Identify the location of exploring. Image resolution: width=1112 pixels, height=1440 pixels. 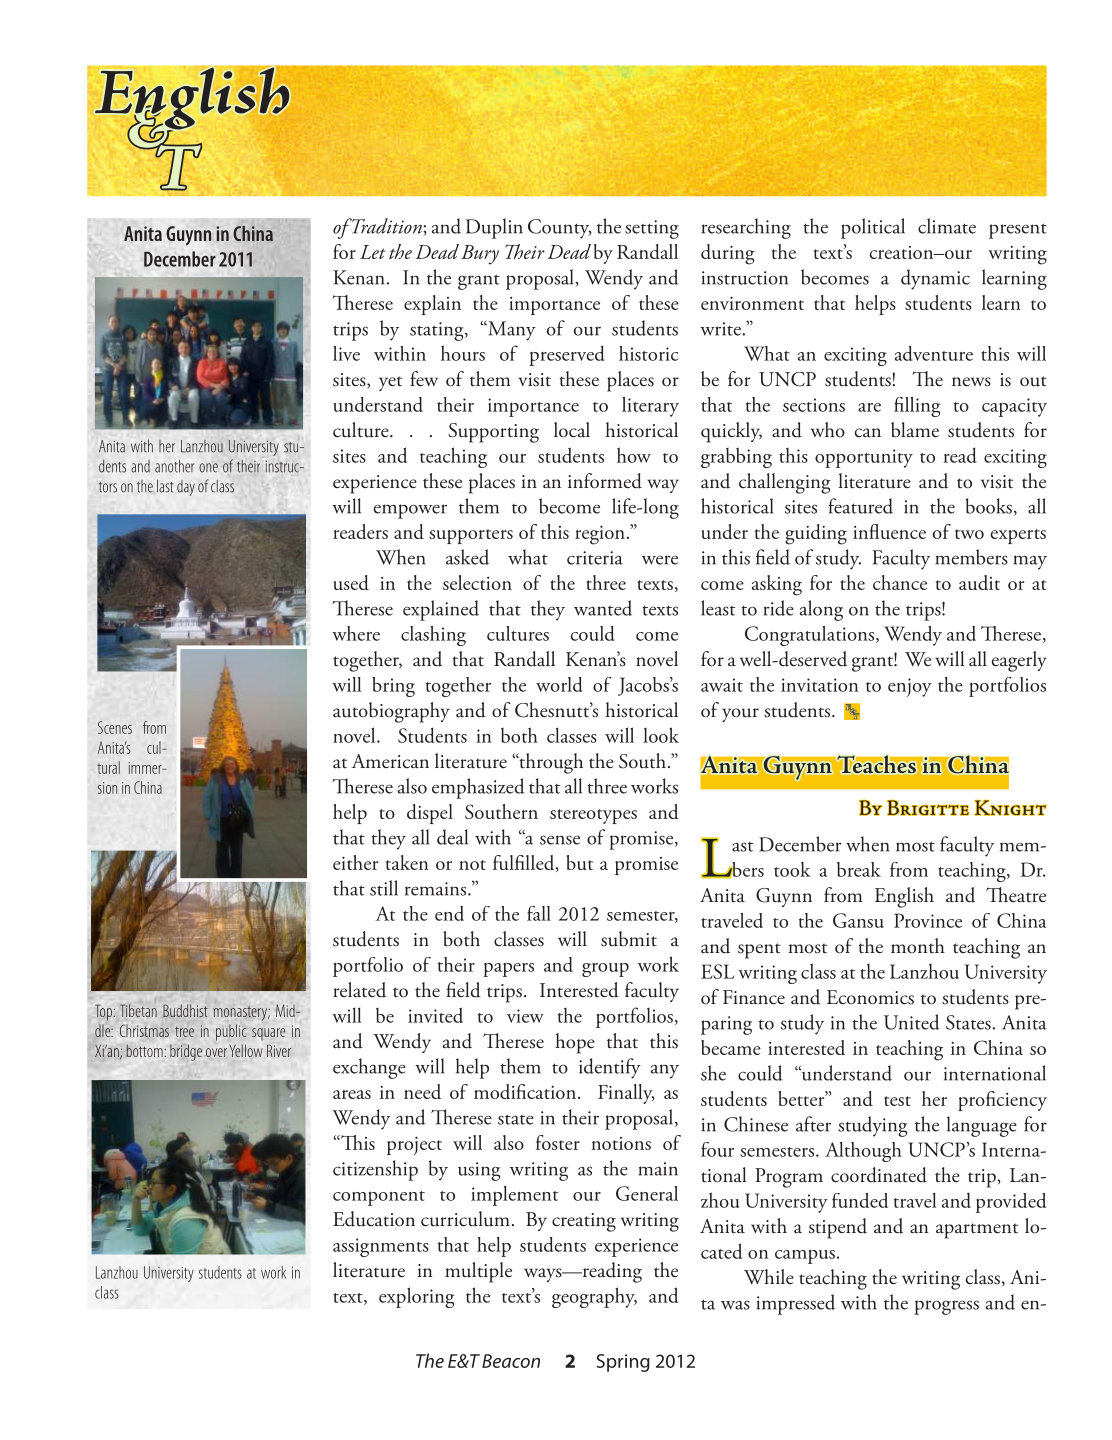
(416, 1297).
